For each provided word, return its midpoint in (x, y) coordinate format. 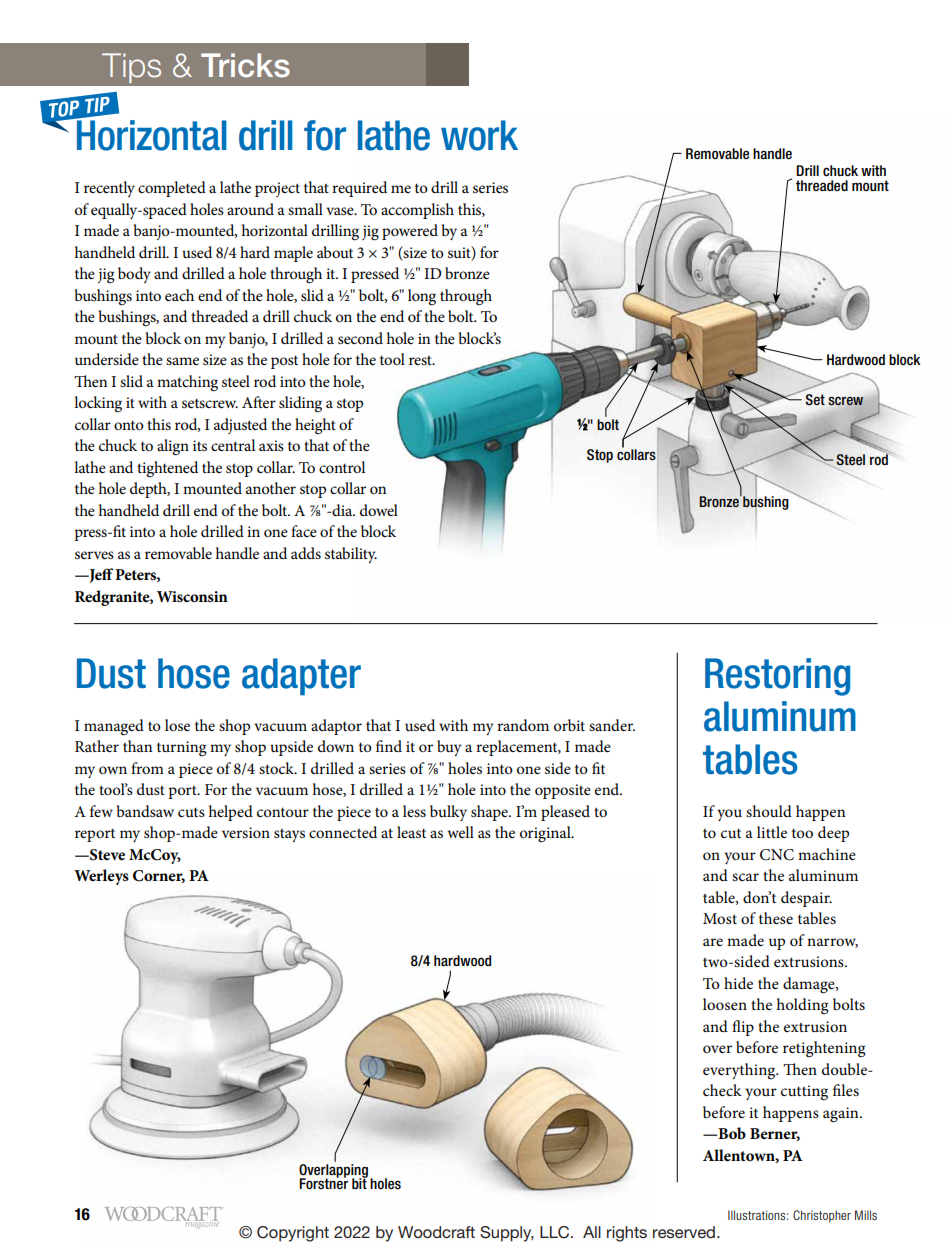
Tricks (245, 65)
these (776, 918)
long (422, 297)
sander (612, 725)
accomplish (417, 211)
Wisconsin (192, 596)
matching (187, 383)
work (479, 135)
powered (410, 232)
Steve (106, 855)
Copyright (293, 1234)
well (461, 832)
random (523, 725)
